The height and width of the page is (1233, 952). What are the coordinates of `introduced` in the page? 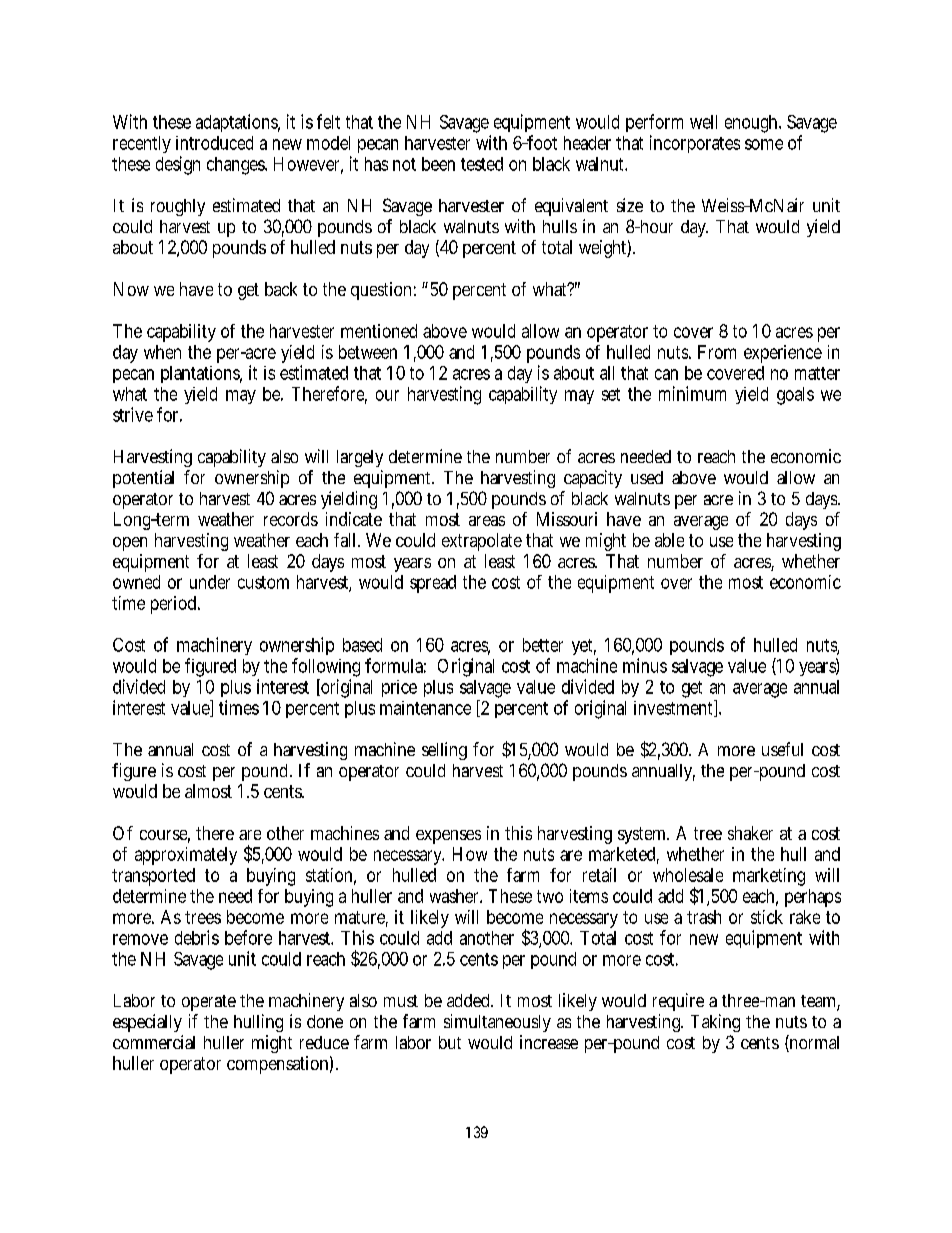 It's located at (214, 143).
